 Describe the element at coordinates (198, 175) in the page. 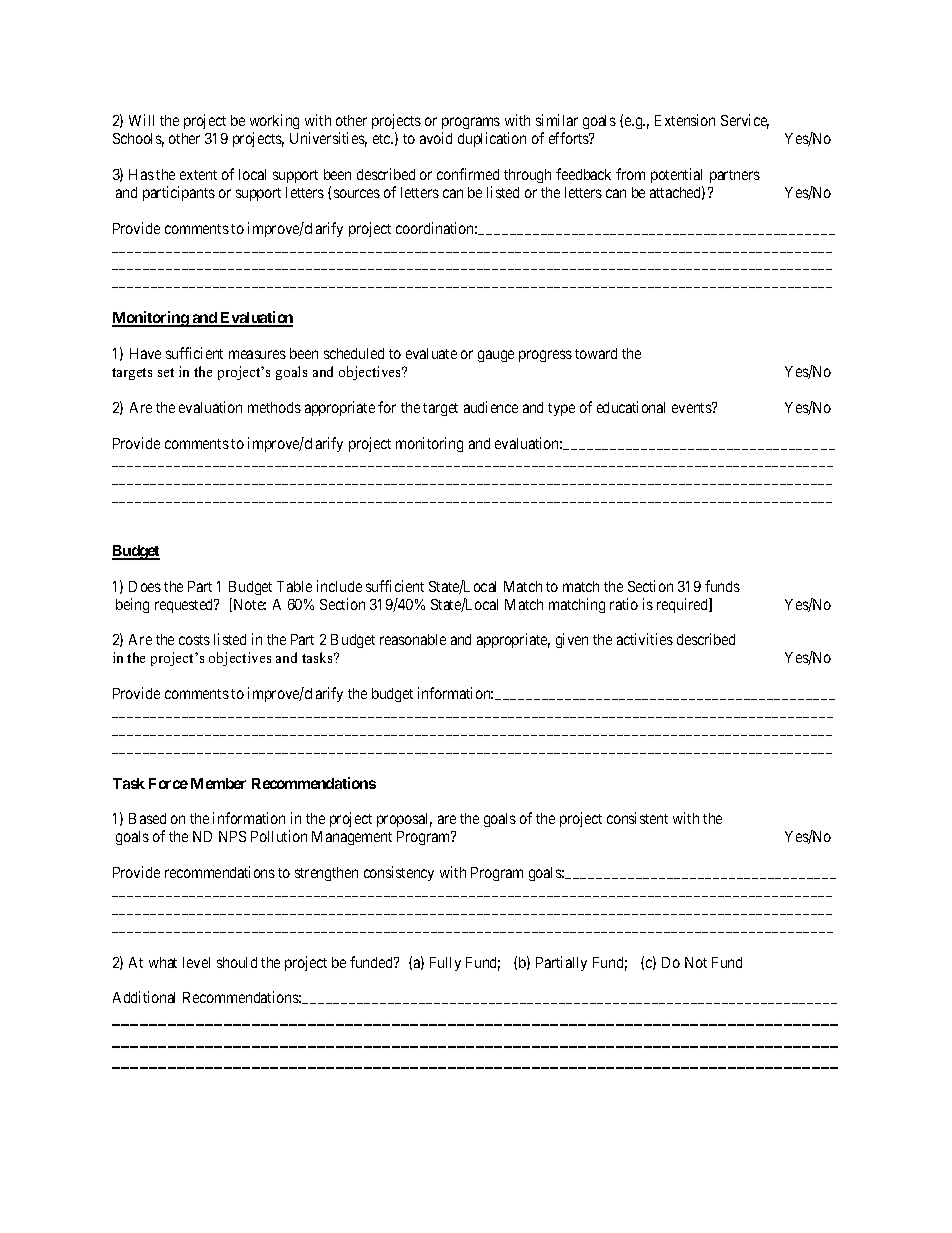

I see `extent` at that location.
